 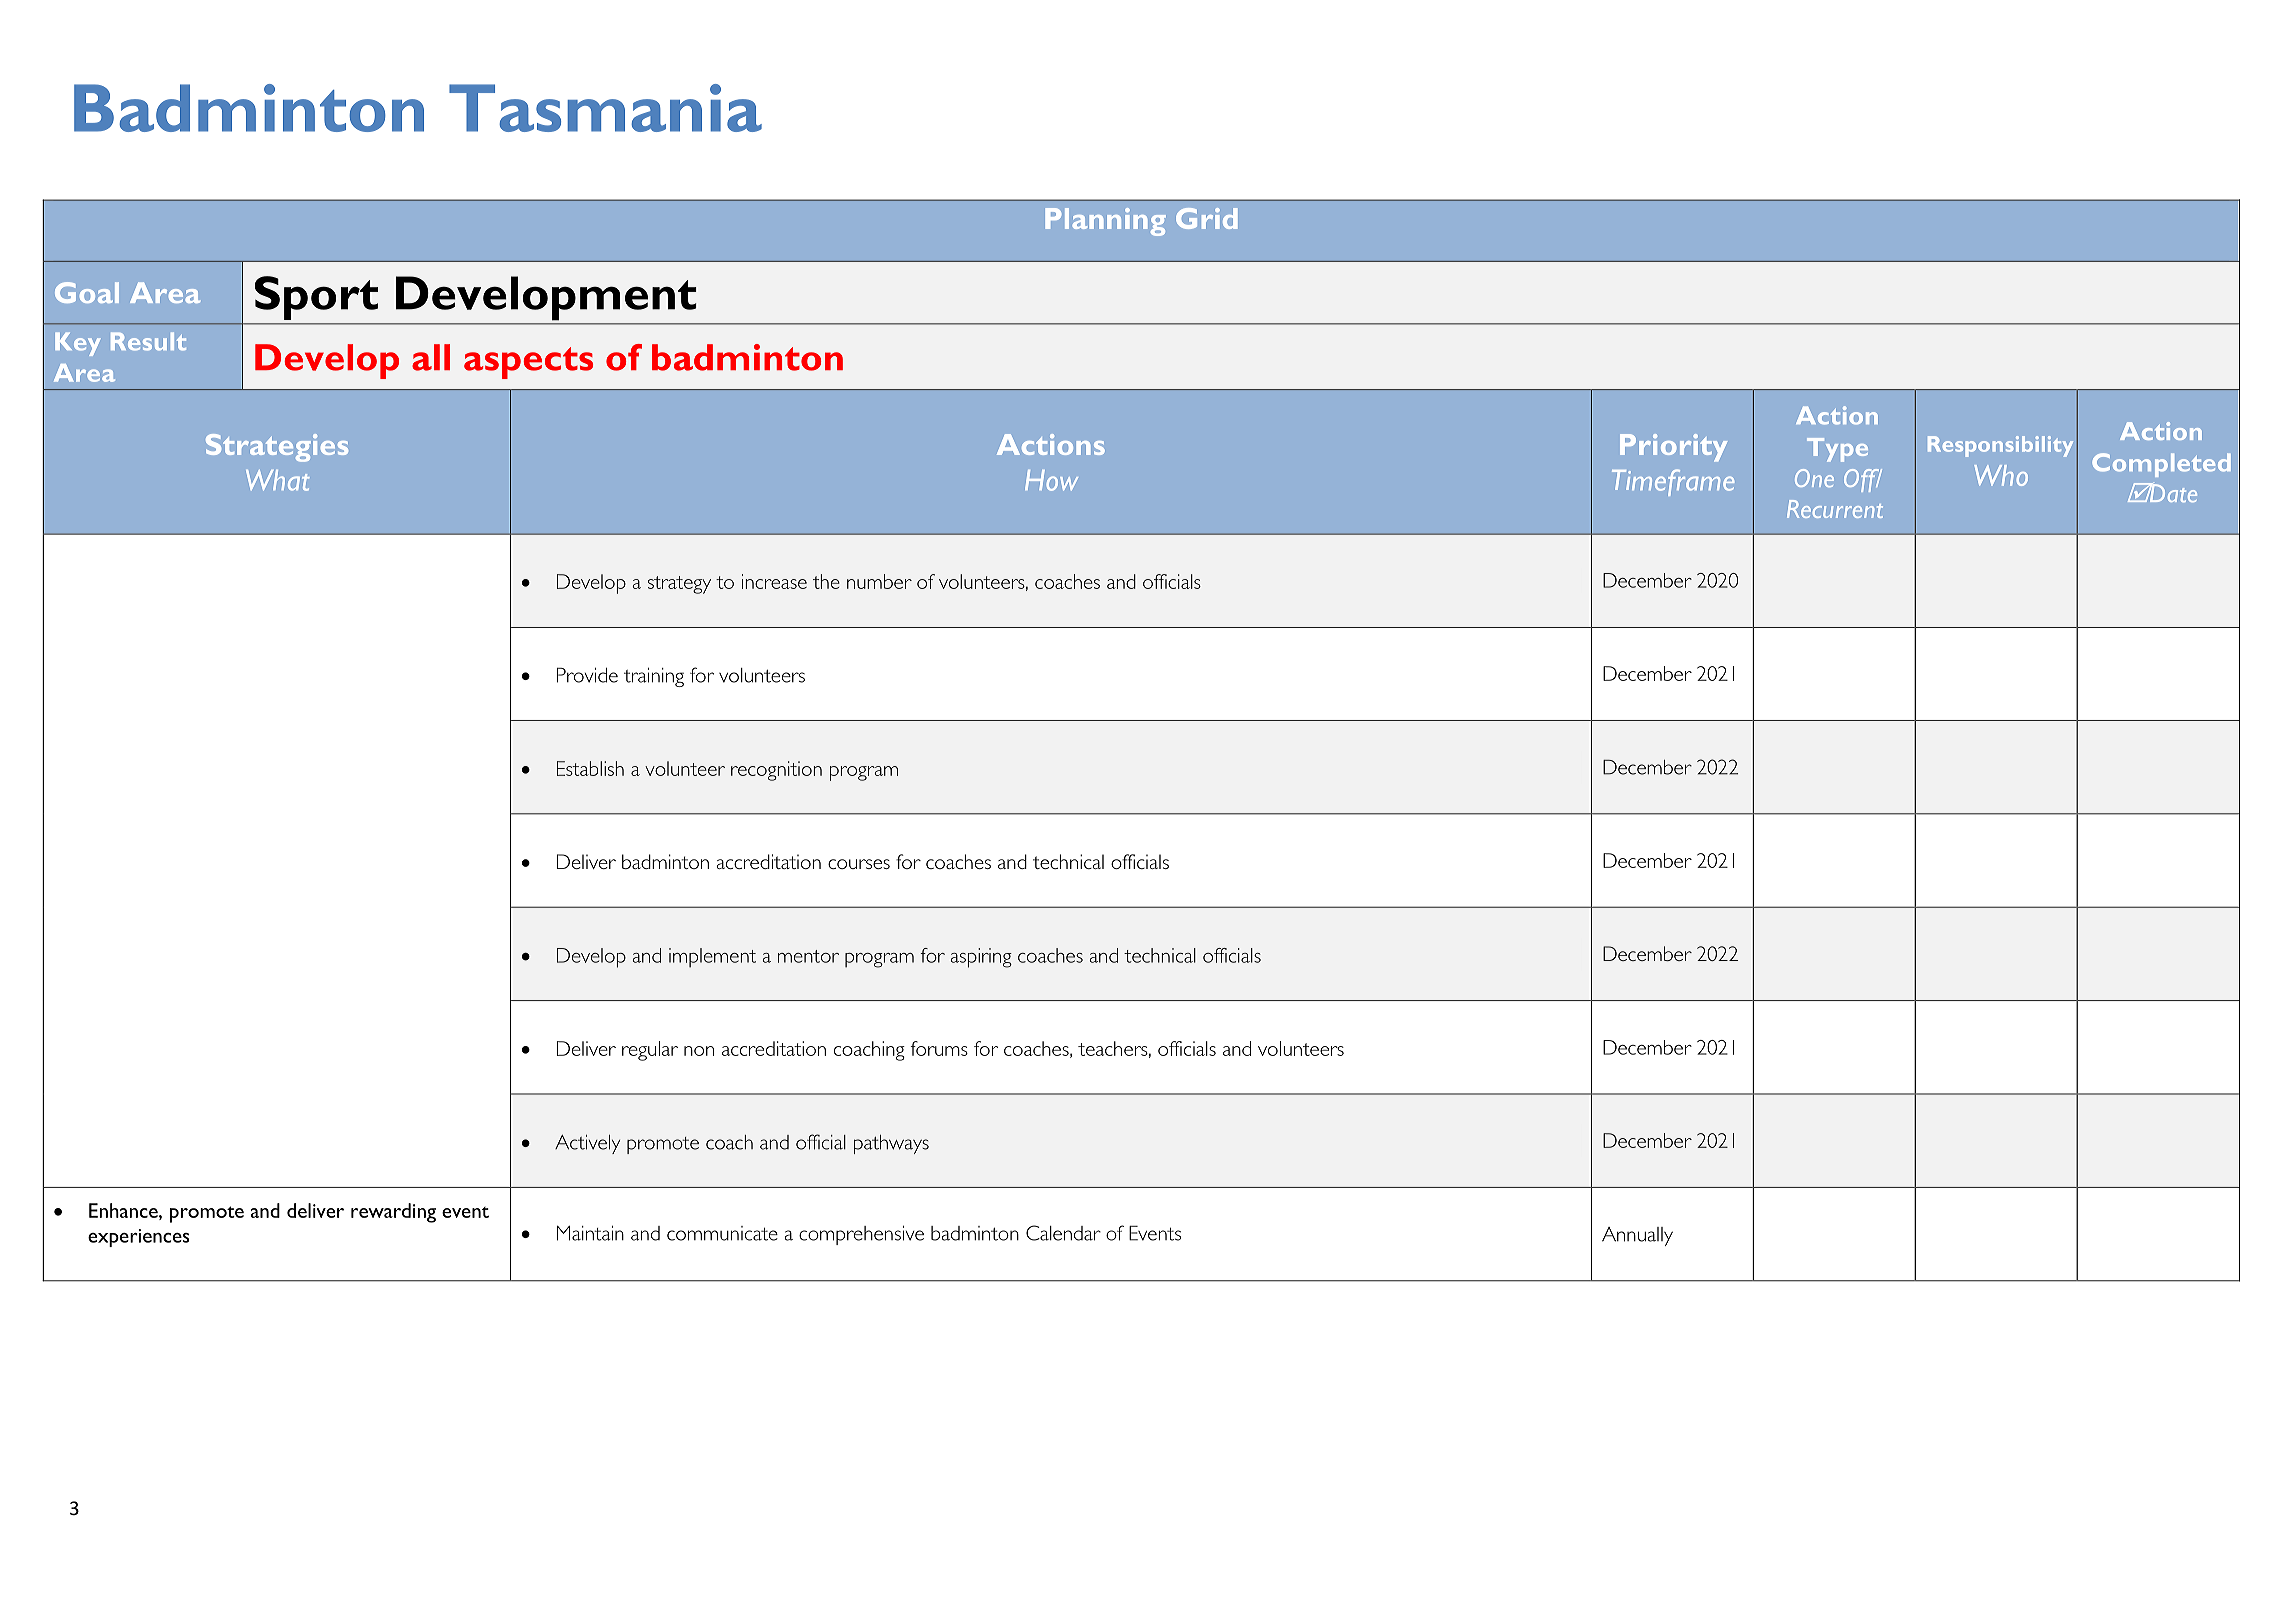 I want to click on aspiring, so click(x=981, y=958).
